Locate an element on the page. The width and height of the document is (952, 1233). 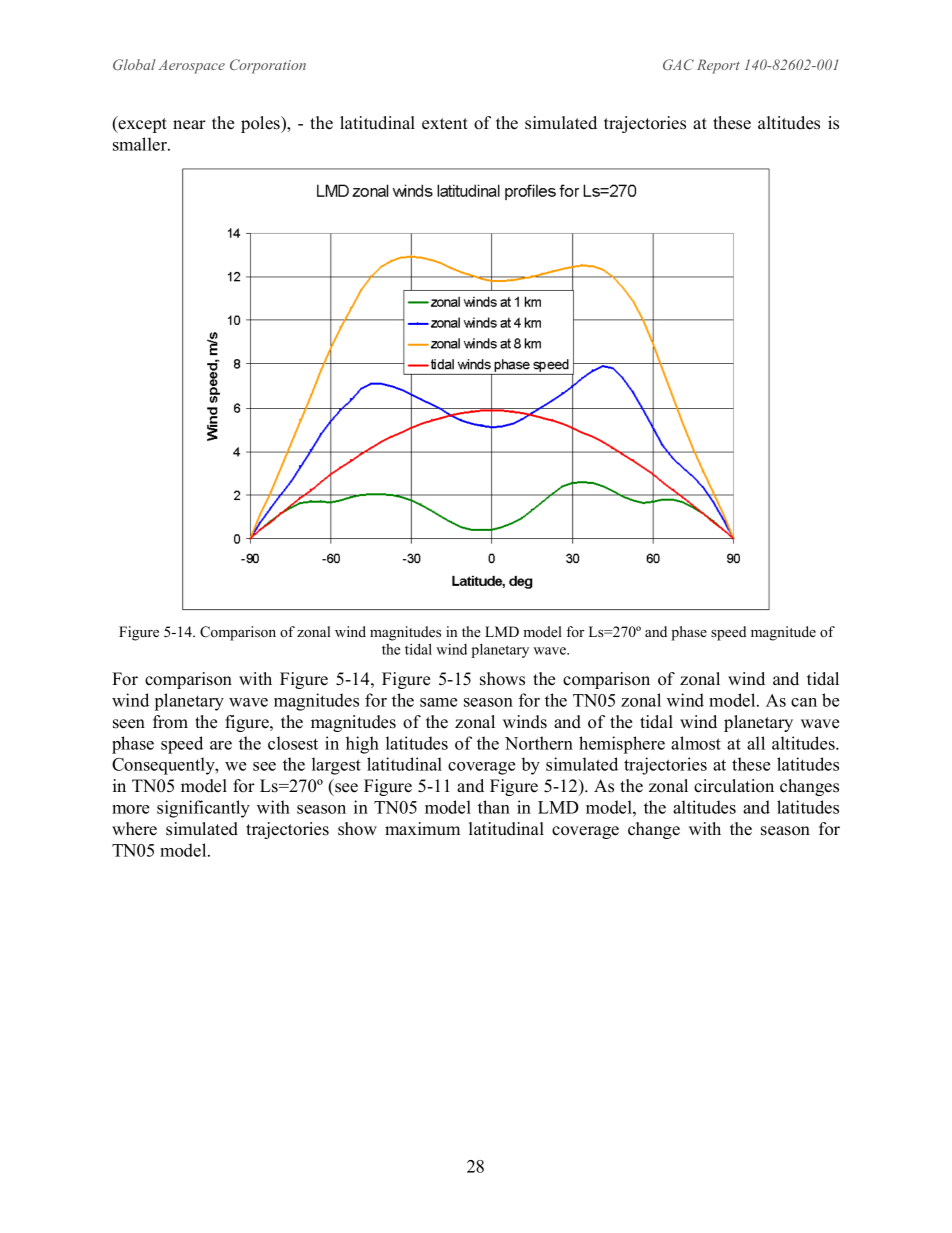
maximum is located at coordinates (422, 828).
